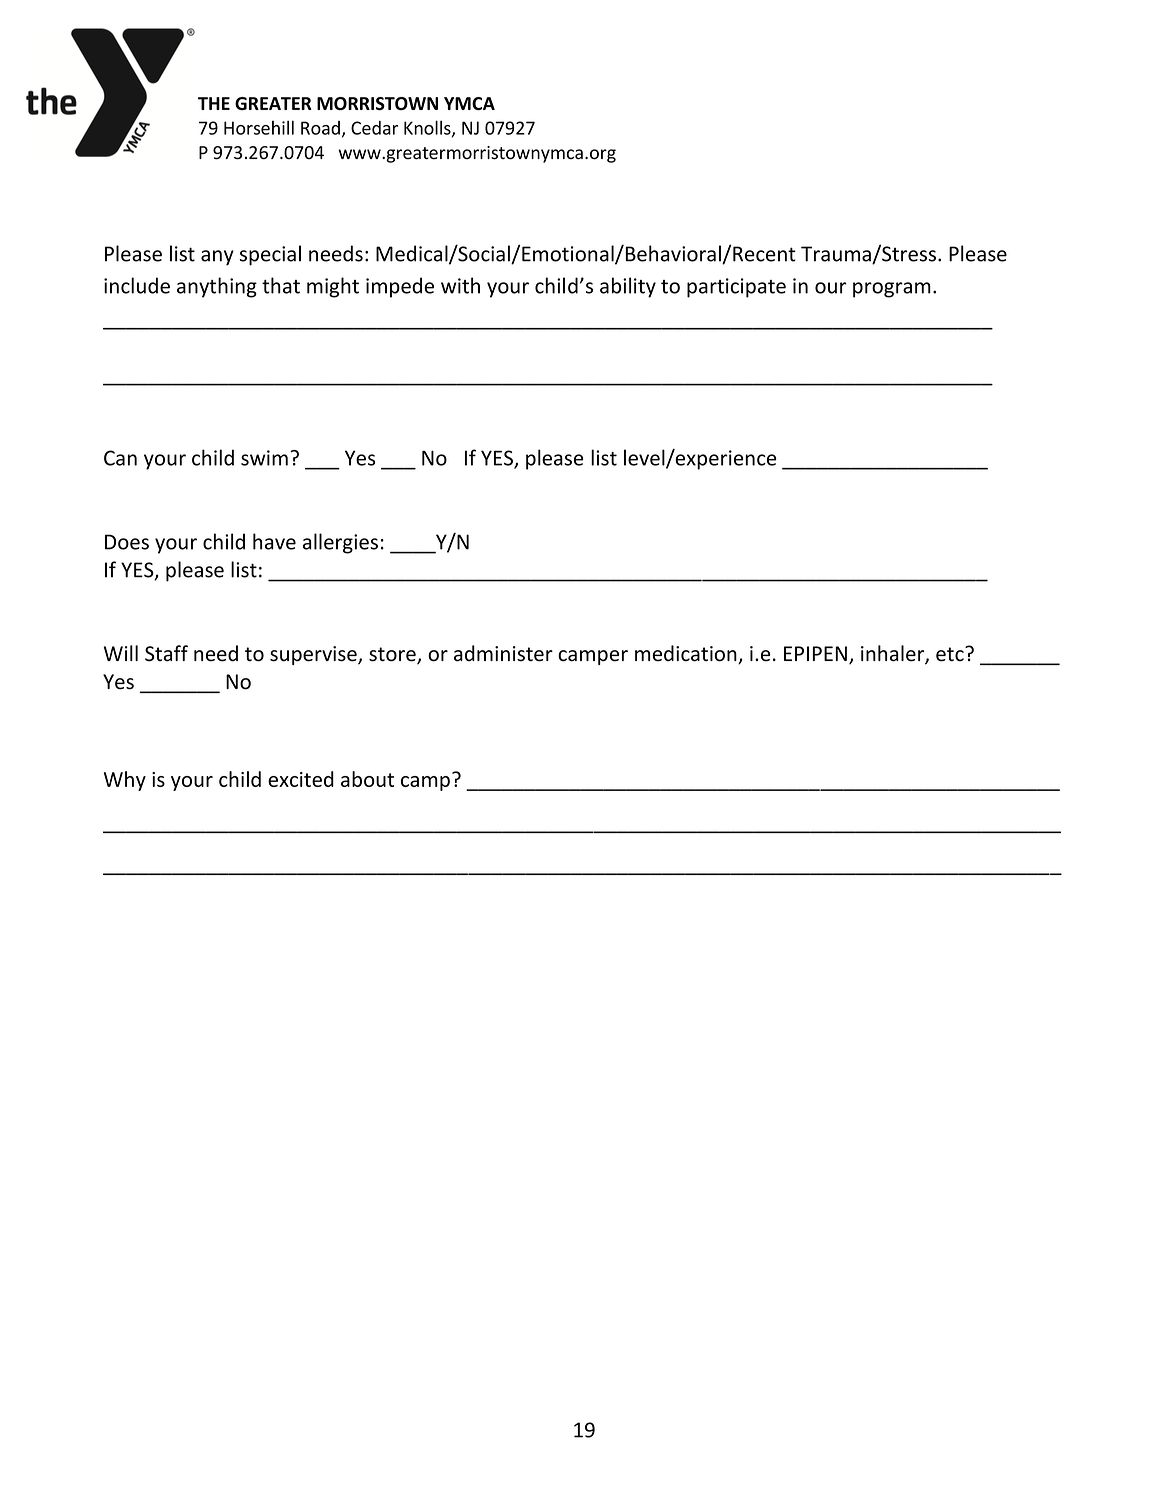  What do you see at coordinates (815, 653) in the image?
I see `EPIPEN` at bounding box center [815, 653].
